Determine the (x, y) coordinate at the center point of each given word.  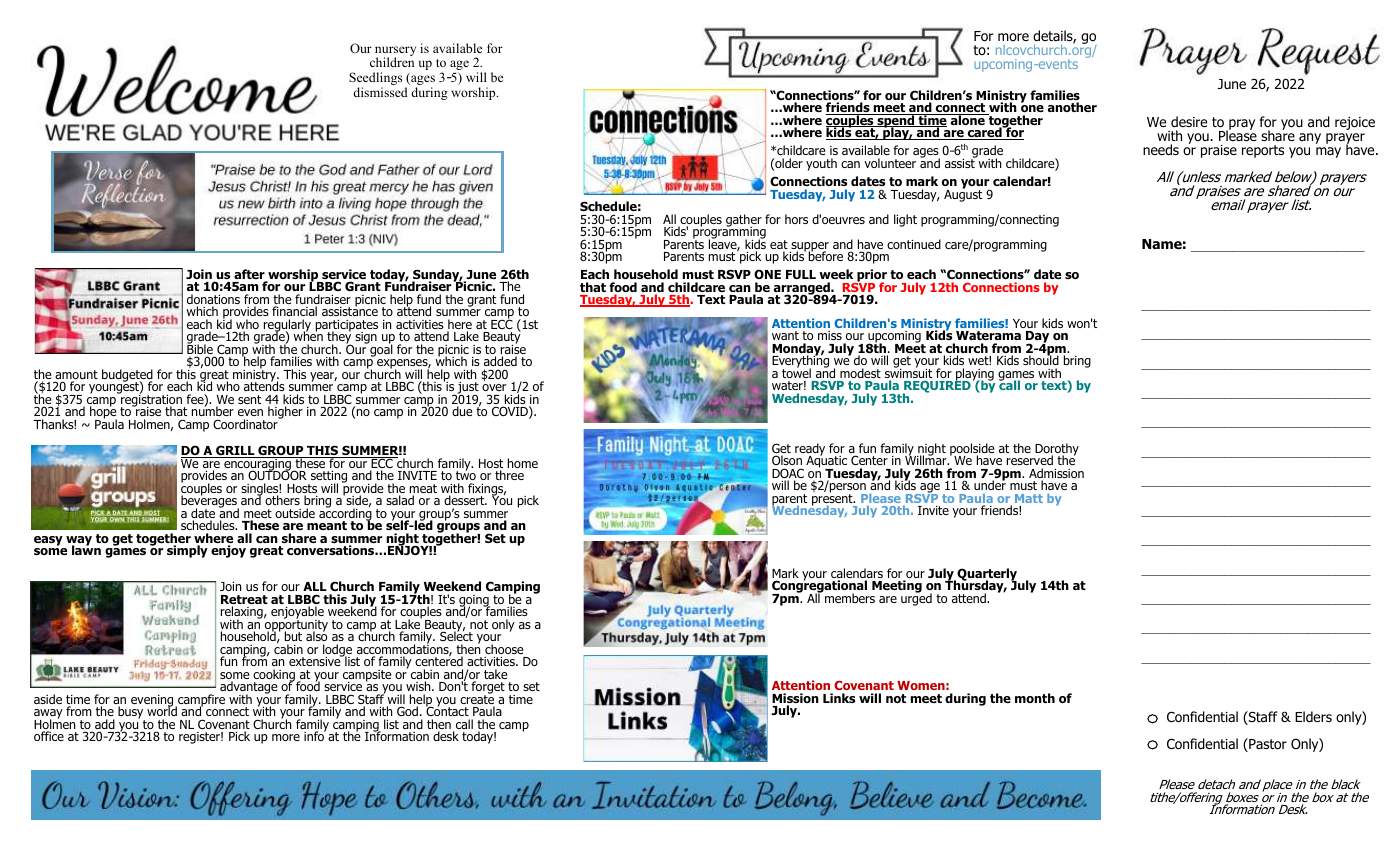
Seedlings (375, 80)
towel (796, 372)
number (213, 412)
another (1072, 107)
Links (839, 698)
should (1041, 359)
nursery (395, 52)
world (162, 712)
